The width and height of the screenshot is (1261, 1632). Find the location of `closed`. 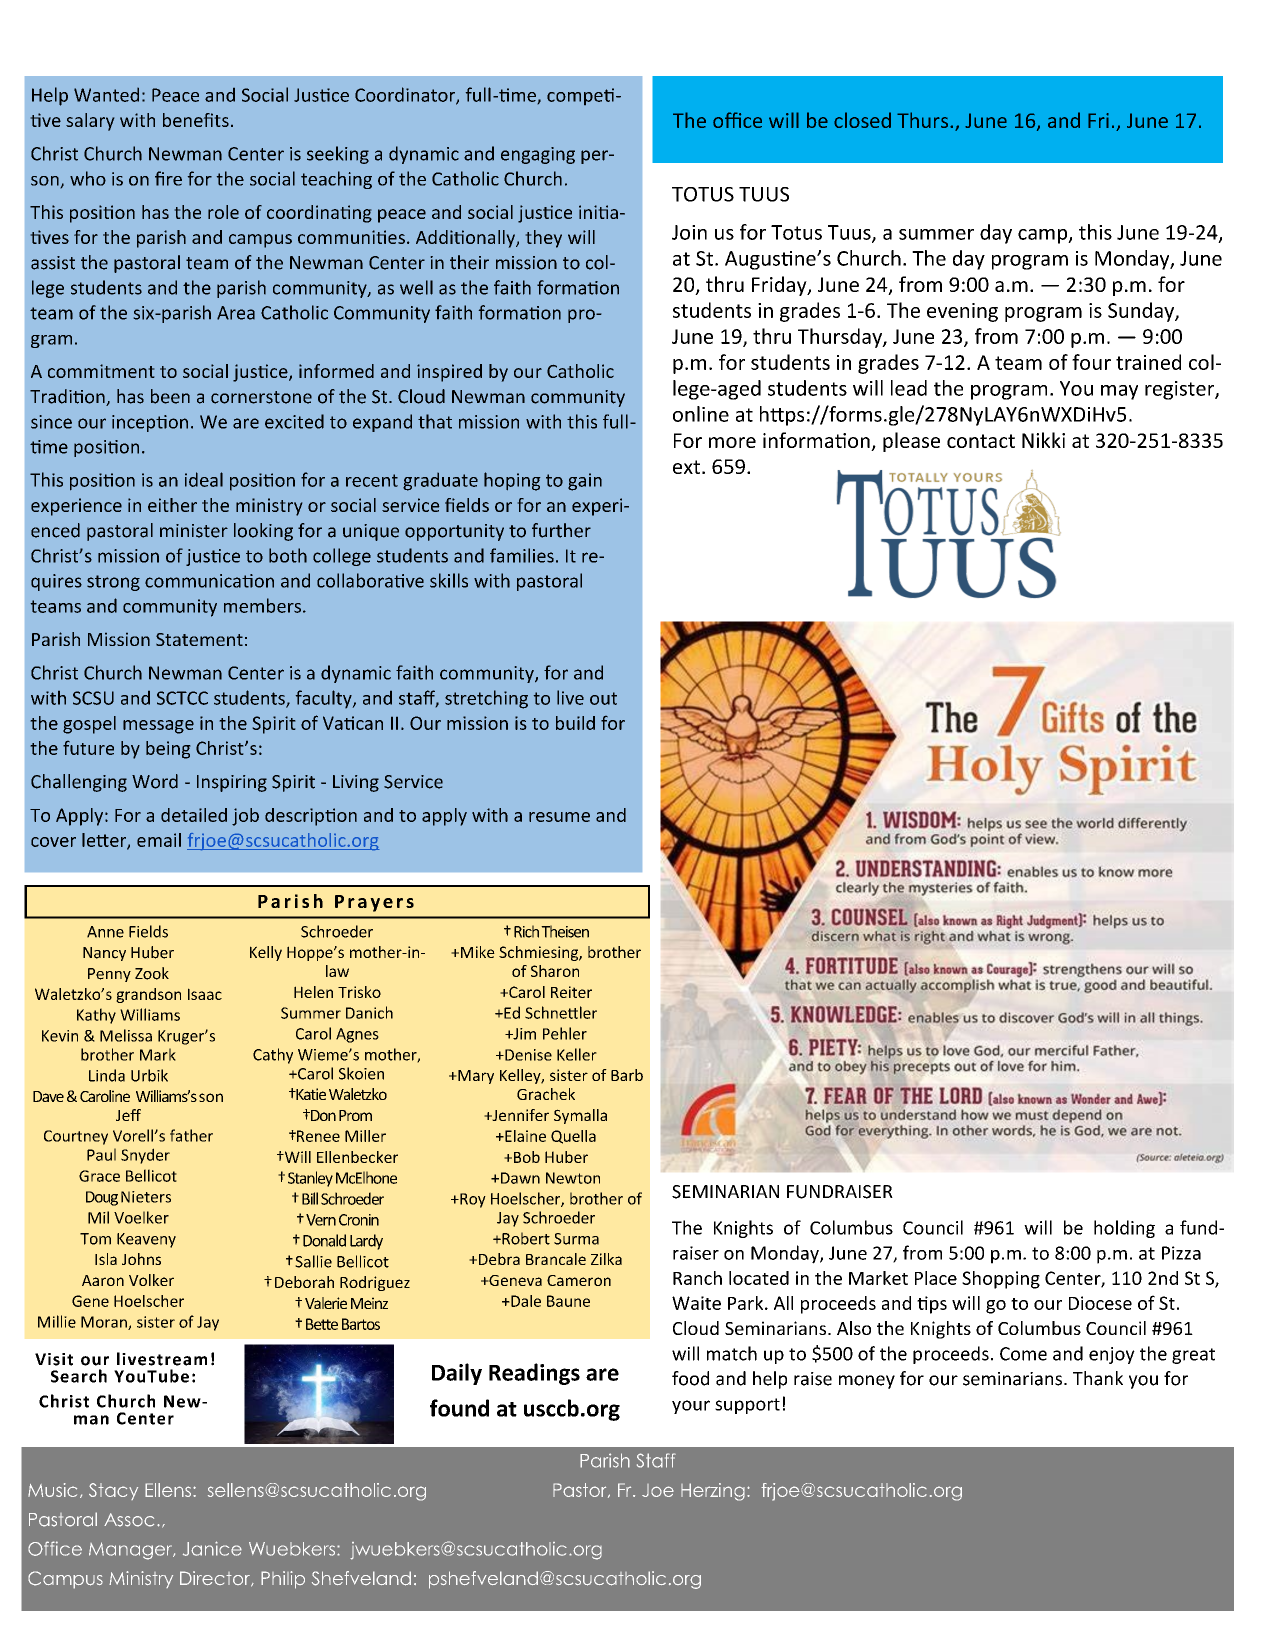

closed is located at coordinates (862, 120).
